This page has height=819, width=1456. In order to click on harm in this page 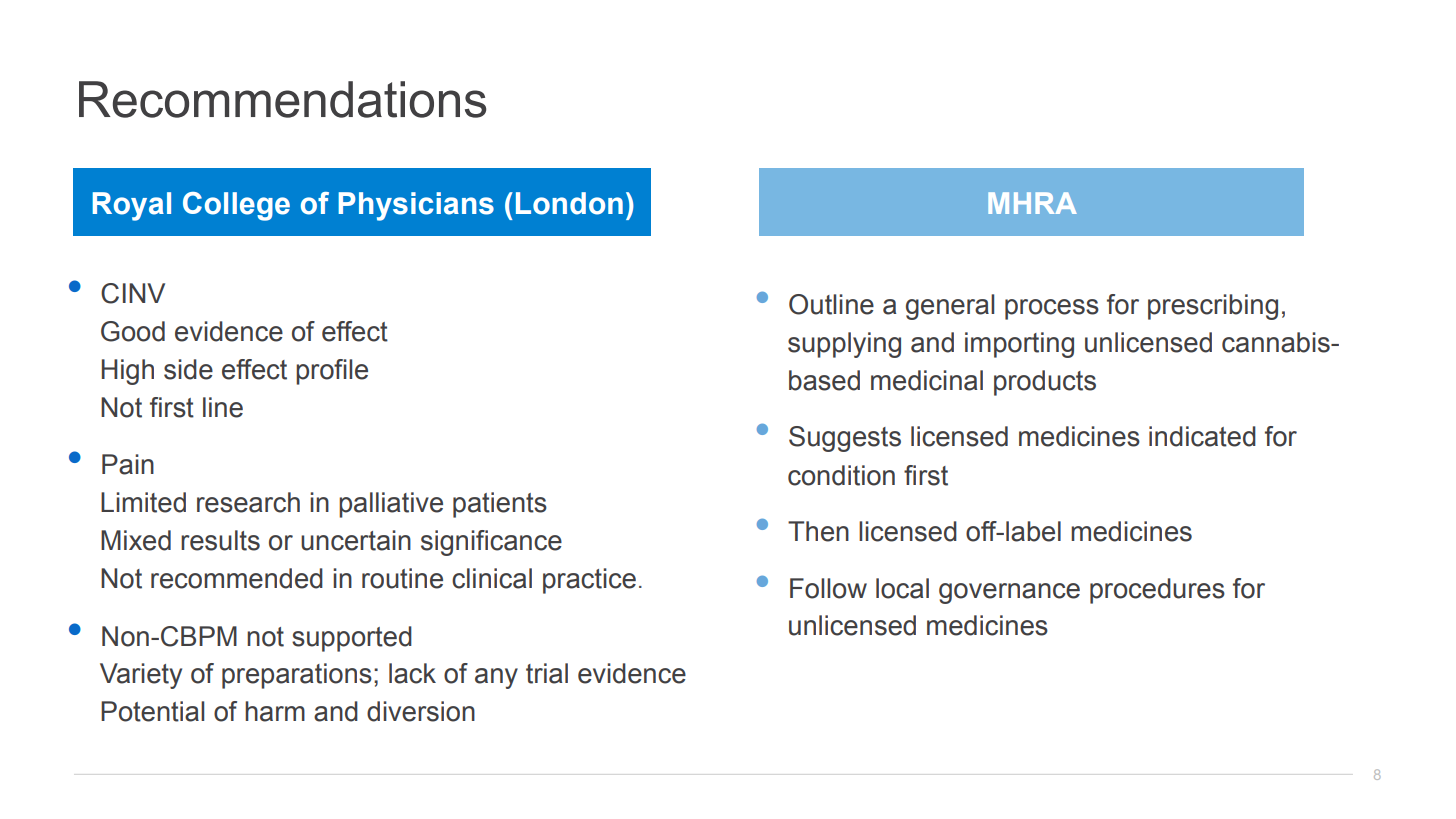, I will do `click(275, 711)`.
